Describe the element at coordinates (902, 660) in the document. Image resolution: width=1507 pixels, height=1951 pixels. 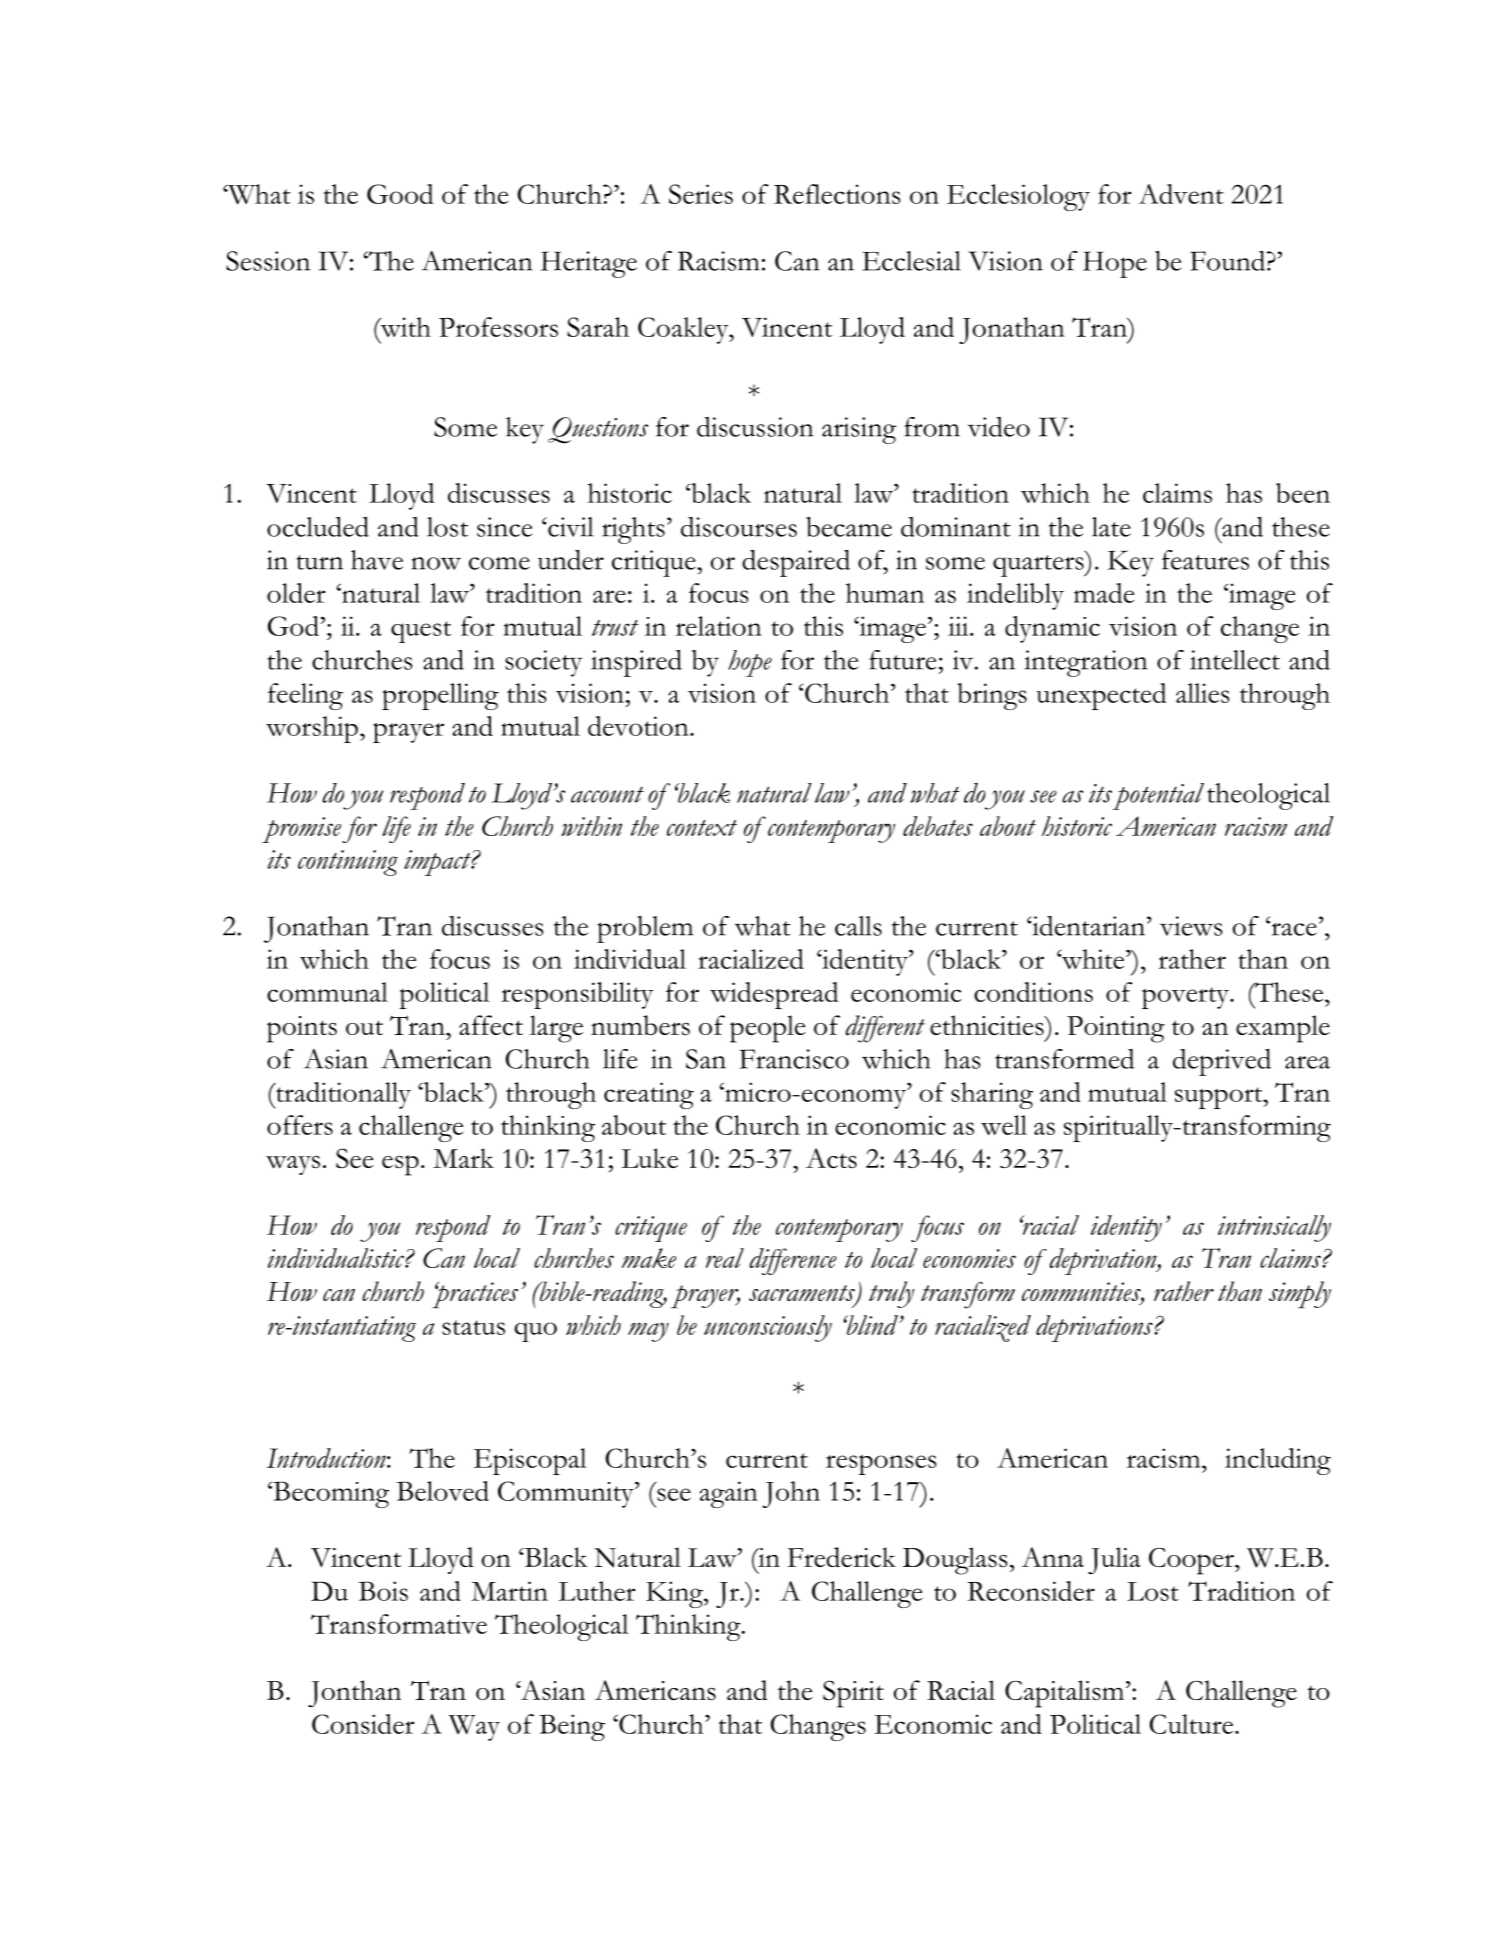
I see `future` at that location.
